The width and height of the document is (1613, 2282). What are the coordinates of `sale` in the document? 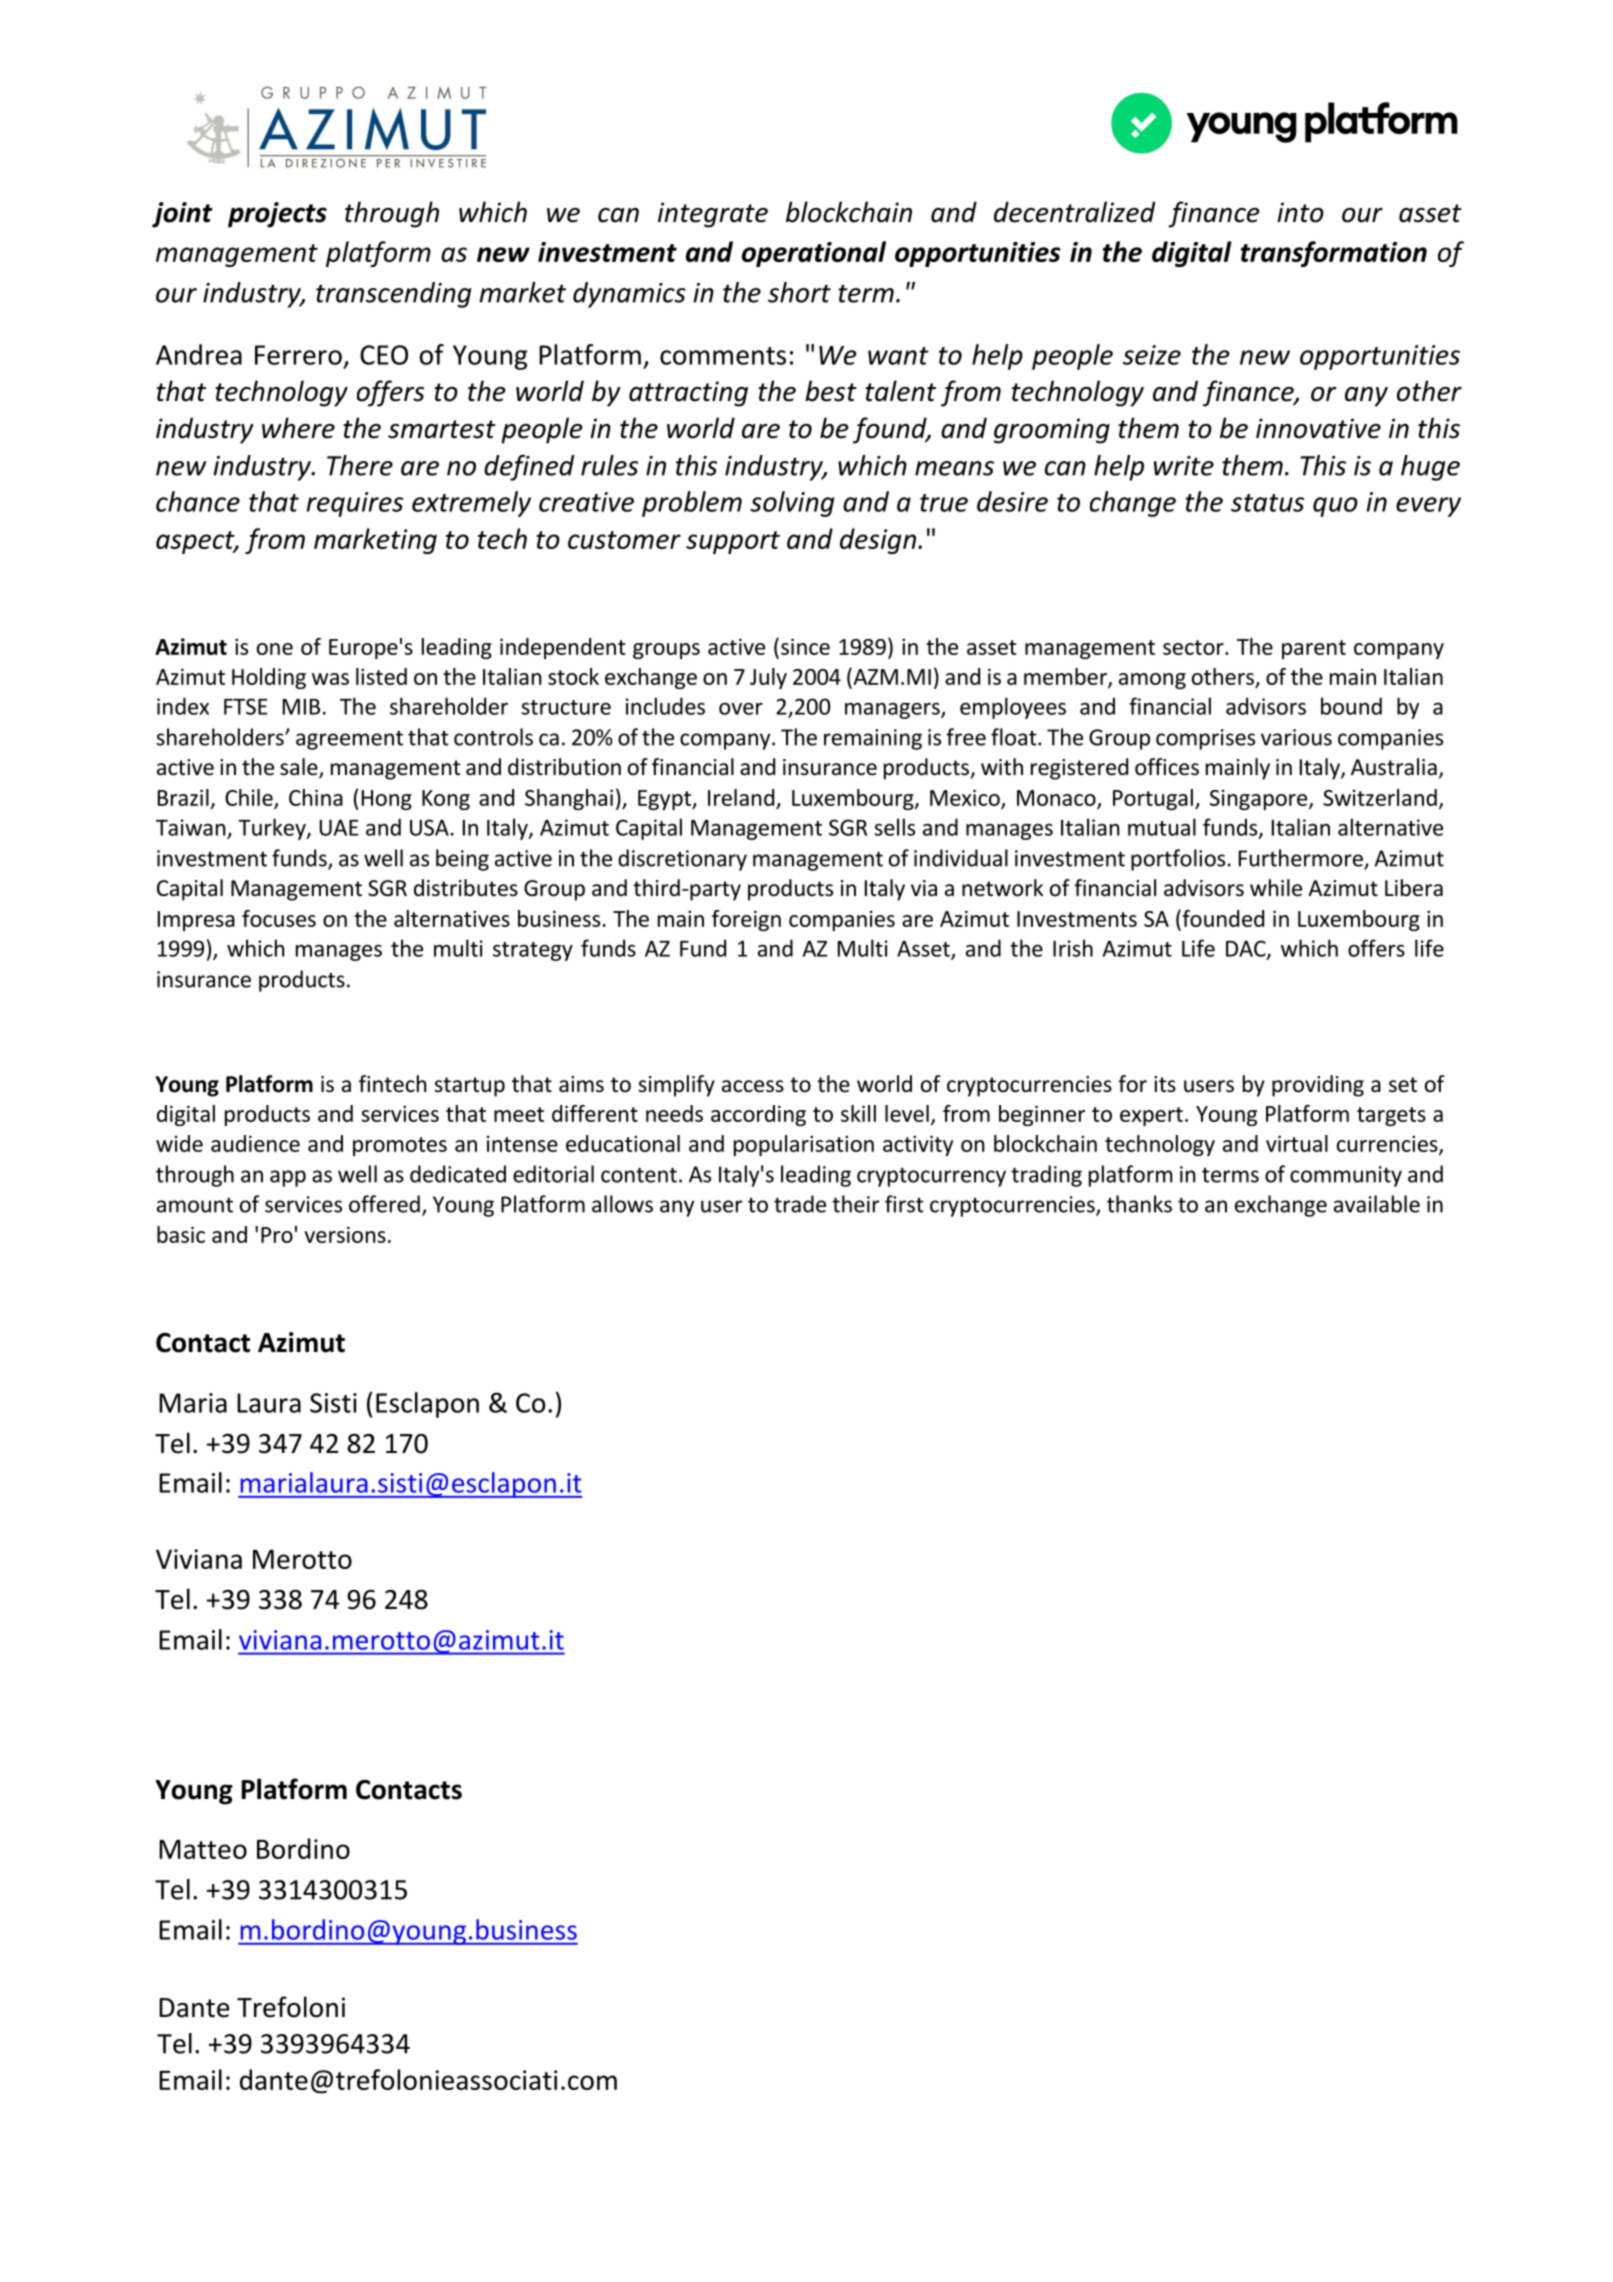 It's located at (300, 768).
